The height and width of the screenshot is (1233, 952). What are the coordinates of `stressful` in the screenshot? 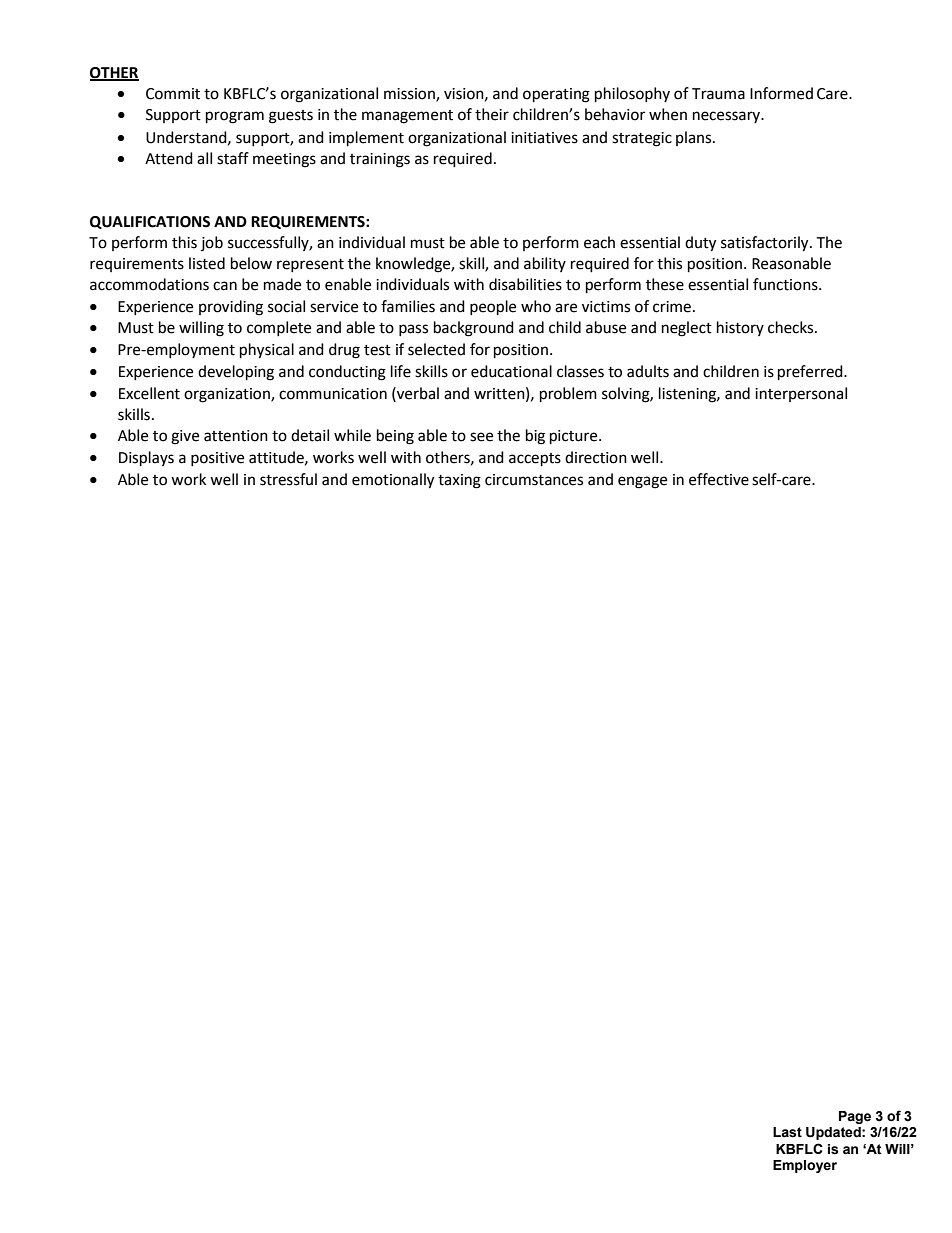 It's located at (288, 479).
